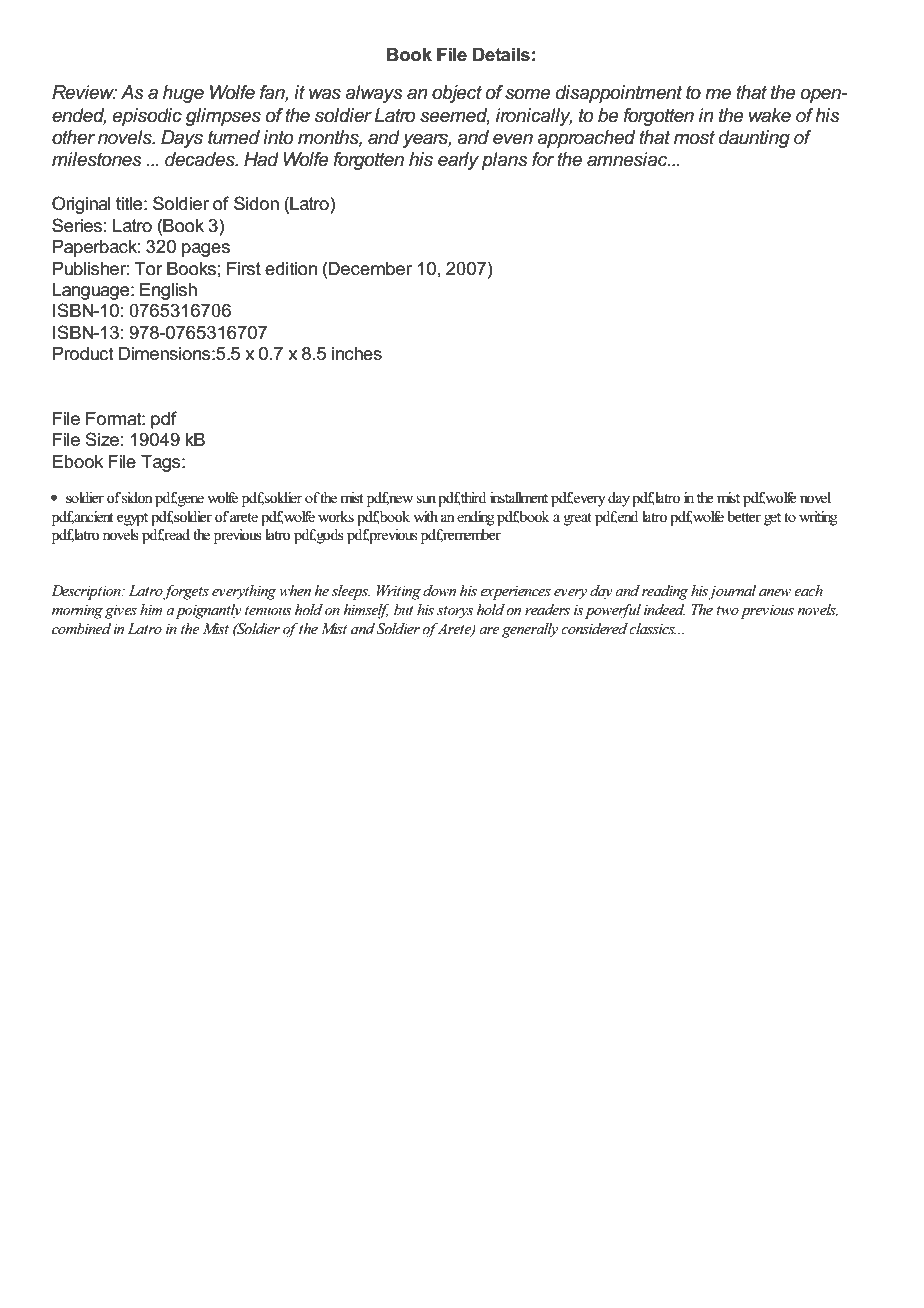 This page has height=1308, width=924. Describe the element at coordinates (619, 94) in the page. I see `disappointment` at that location.
